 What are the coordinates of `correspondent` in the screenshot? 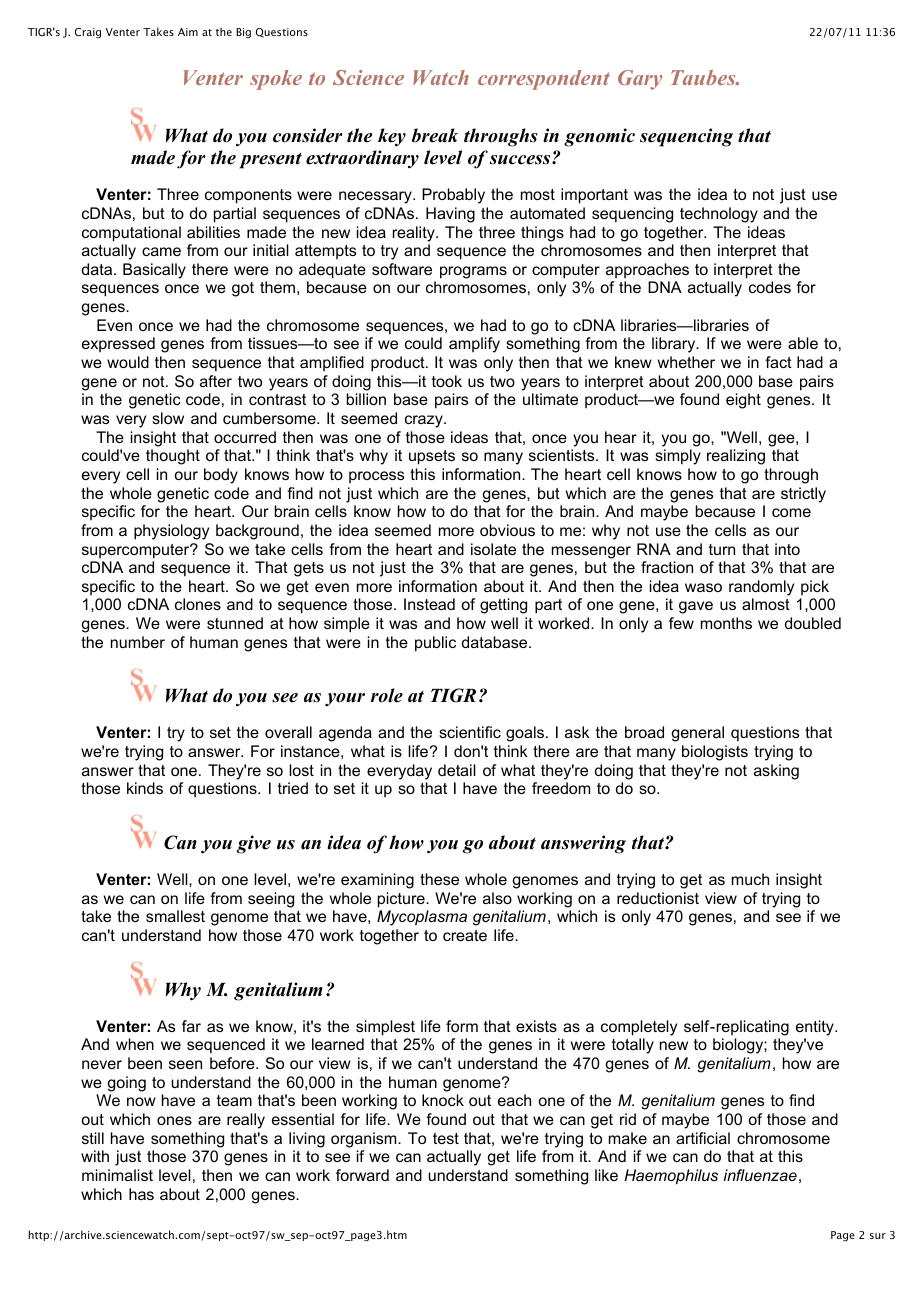 It's located at (544, 80).
